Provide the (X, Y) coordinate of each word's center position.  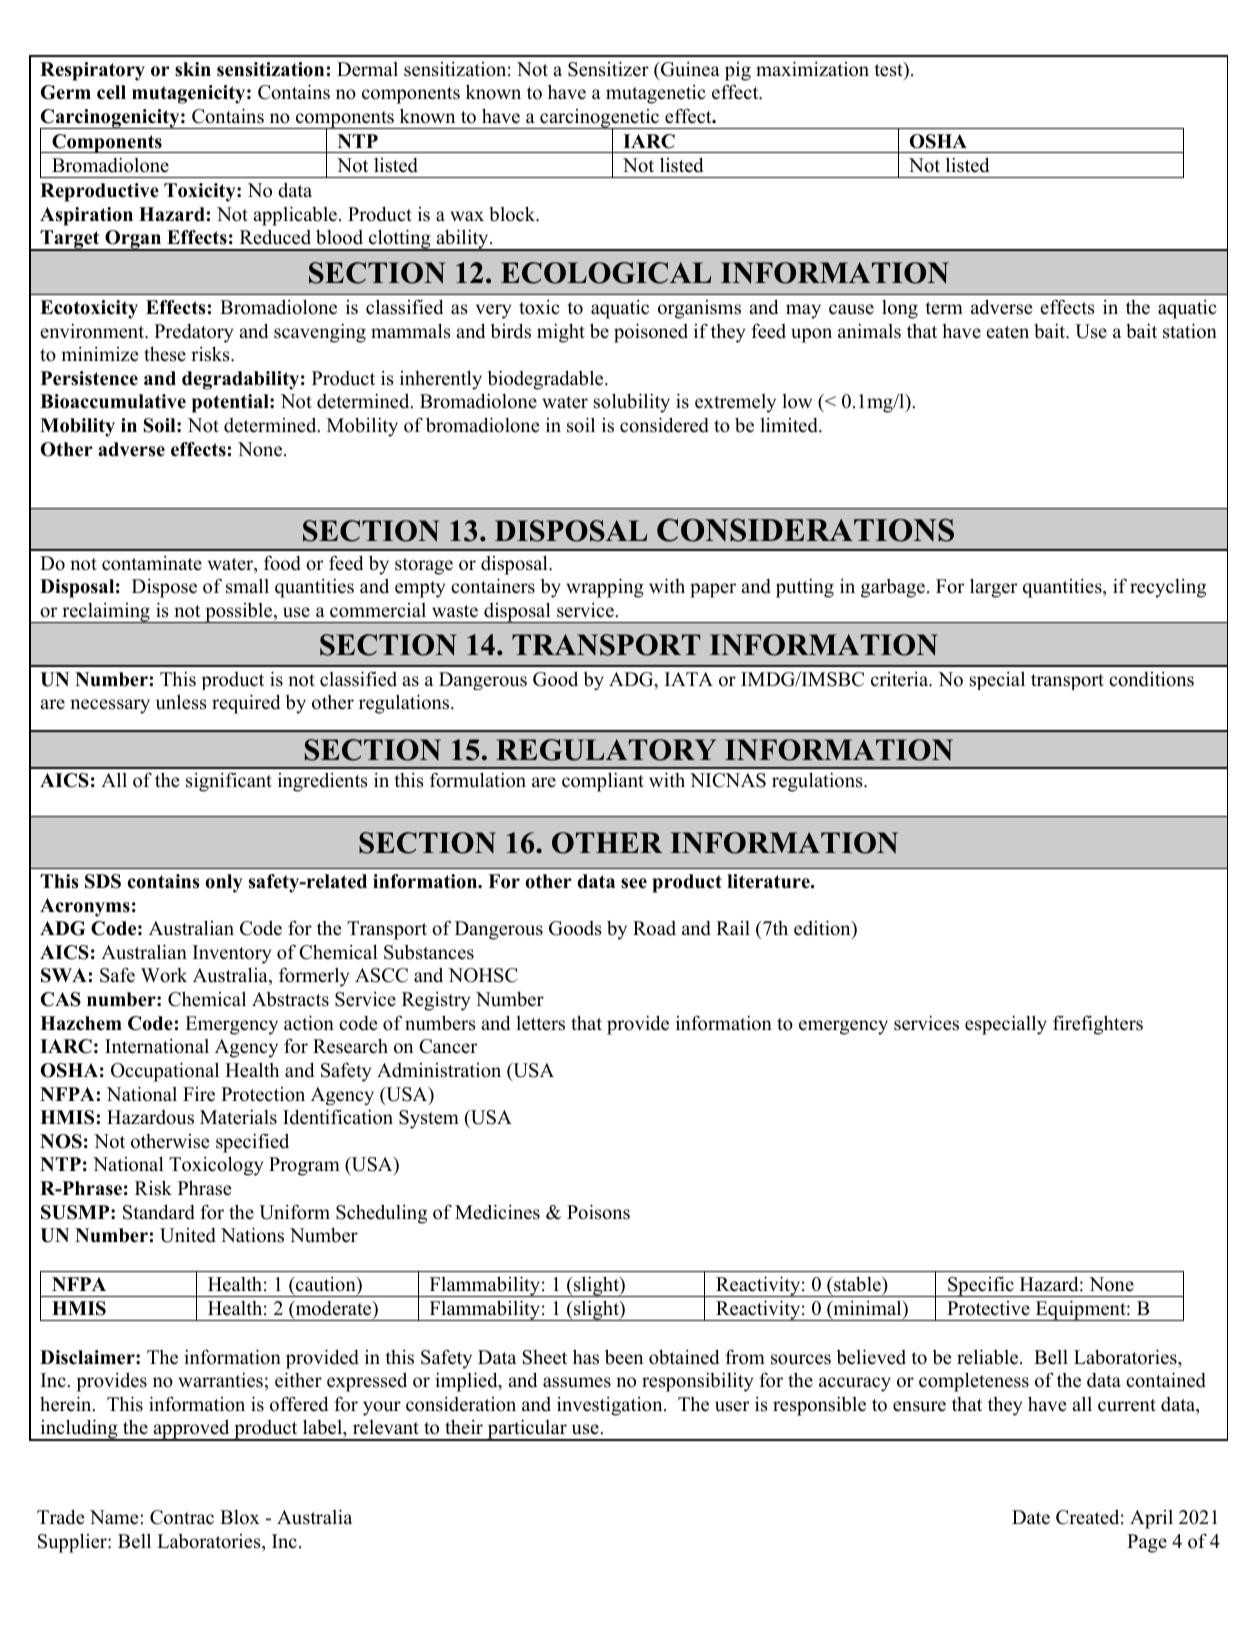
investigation (611, 1406)
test (889, 69)
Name (114, 1517)
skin (193, 69)
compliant (603, 782)
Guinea (689, 69)
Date (1031, 1517)
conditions (1151, 679)
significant (229, 782)
